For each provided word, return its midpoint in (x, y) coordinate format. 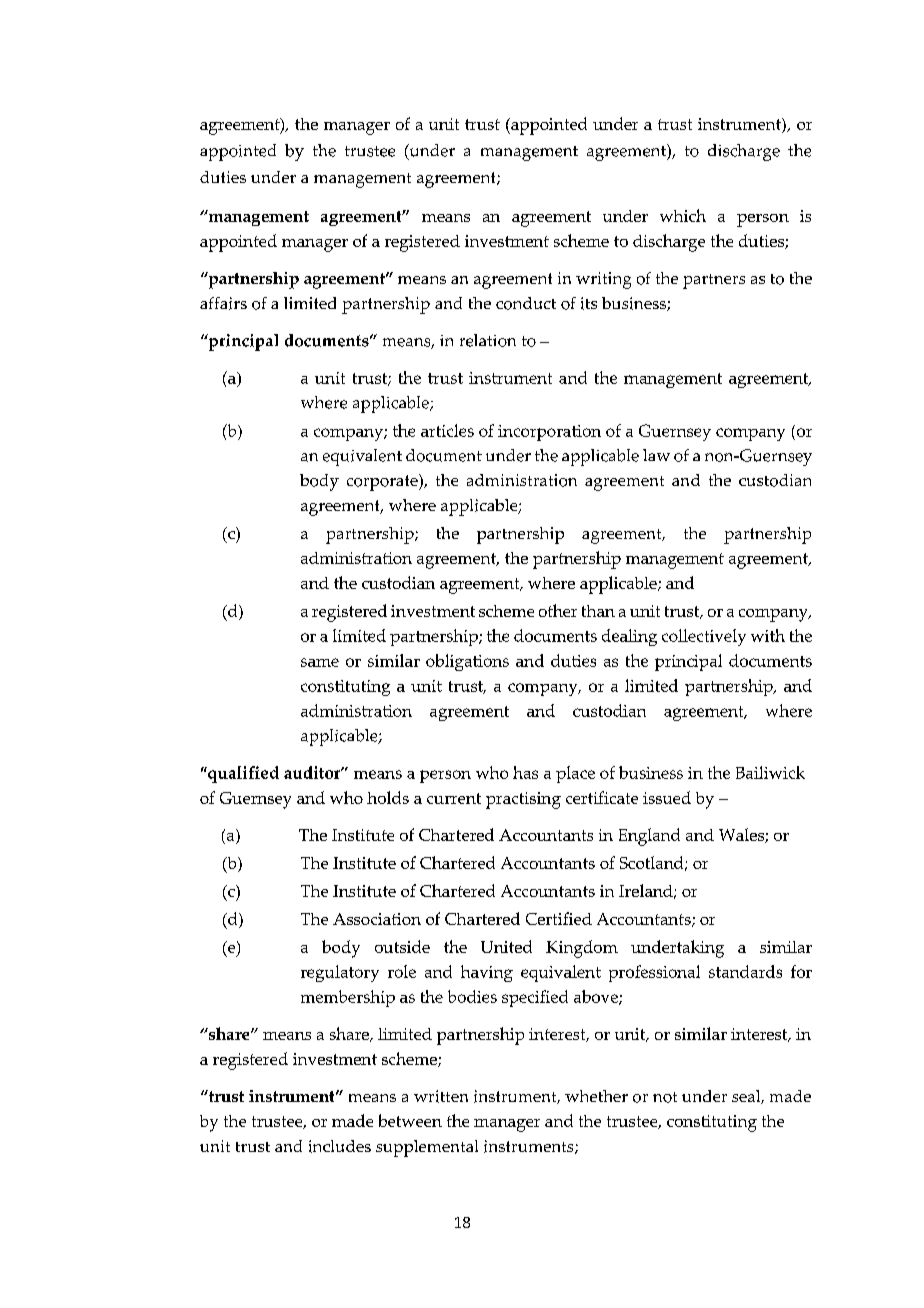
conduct (526, 303)
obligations (467, 662)
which (683, 215)
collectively (704, 637)
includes (340, 1146)
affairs (223, 303)
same (320, 662)
